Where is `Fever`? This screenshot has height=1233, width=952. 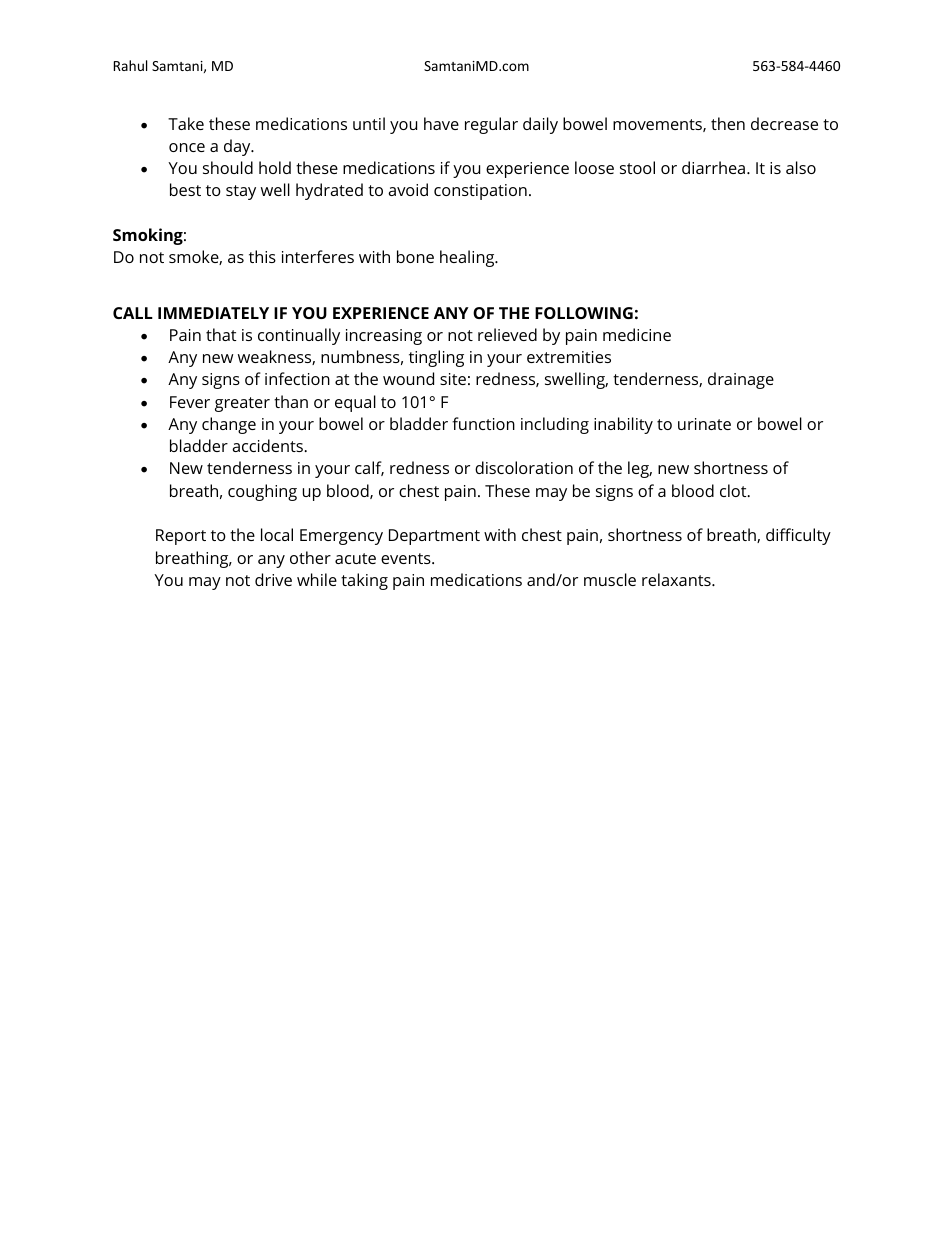
Fever is located at coordinates (190, 402).
